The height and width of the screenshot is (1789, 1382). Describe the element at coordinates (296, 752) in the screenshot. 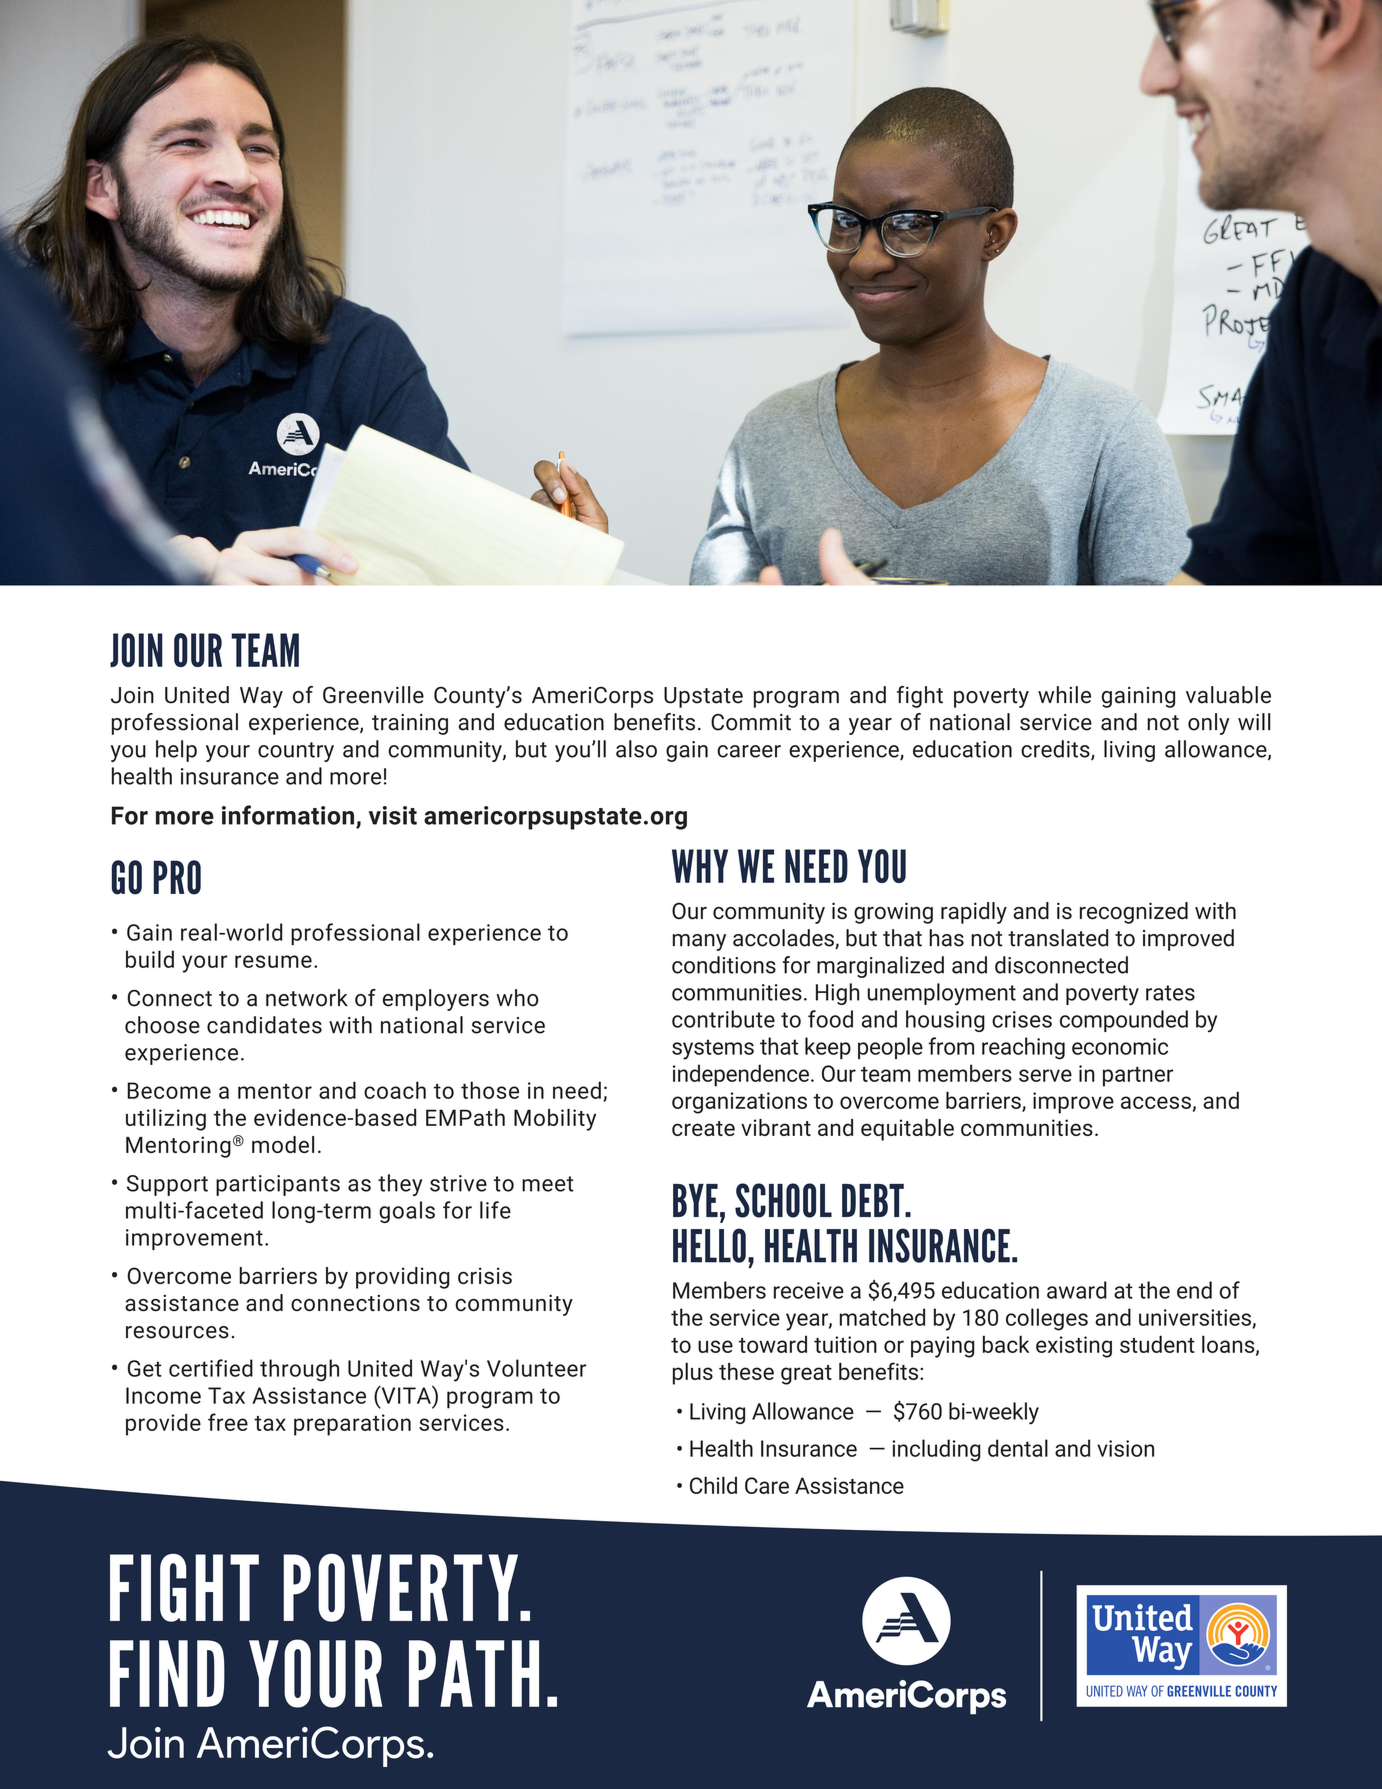

I see `country` at that location.
